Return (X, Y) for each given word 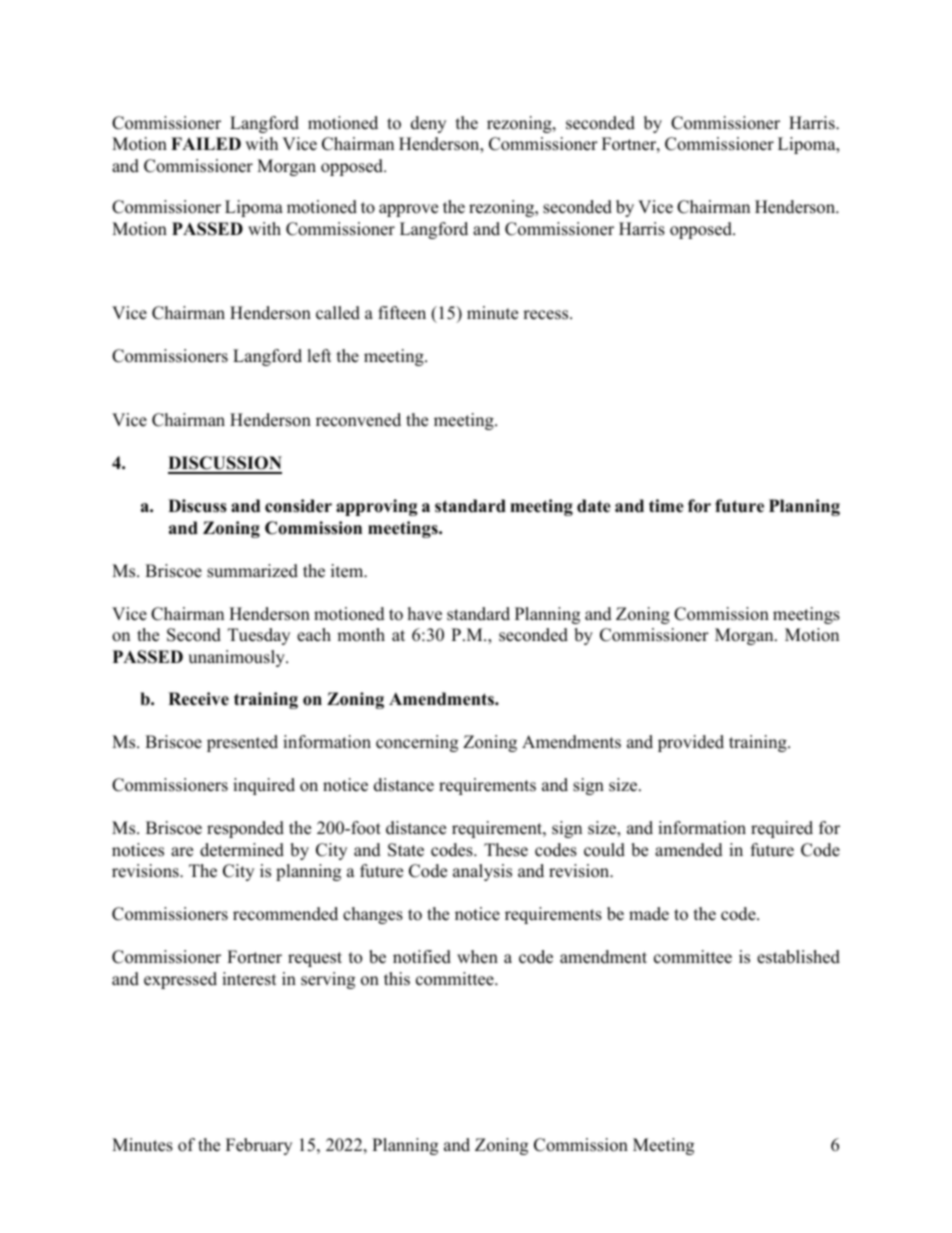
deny (428, 124)
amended (689, 850)
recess (547, 315)
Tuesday (259, 636)
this (397, 979)
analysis (482, 872)
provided (691, 743)
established (798, 957)
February (259, 1146)
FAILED (206, 143)
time (666, 506)
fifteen (402, 313)
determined (242, 850)
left (319, 356)
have (425, 614)
